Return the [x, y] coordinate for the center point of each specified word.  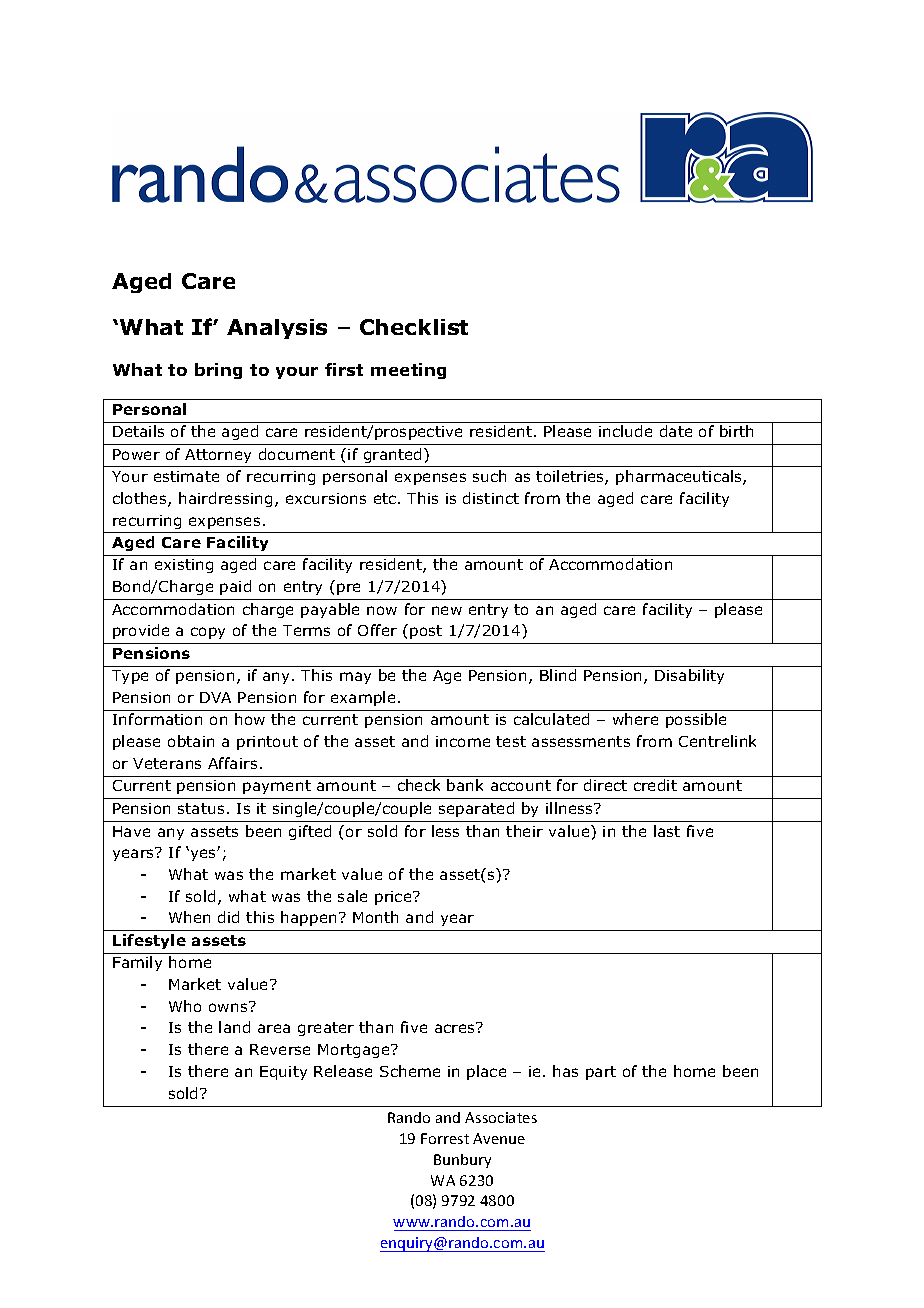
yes [203, 854]
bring [218, 371]
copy [208, 633]
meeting [408, 371]
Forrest [445, 1138]
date [676, 431]
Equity [283, 1073]
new [447, 610]
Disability [689, 676]
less [445, 831]
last [667, 831]
